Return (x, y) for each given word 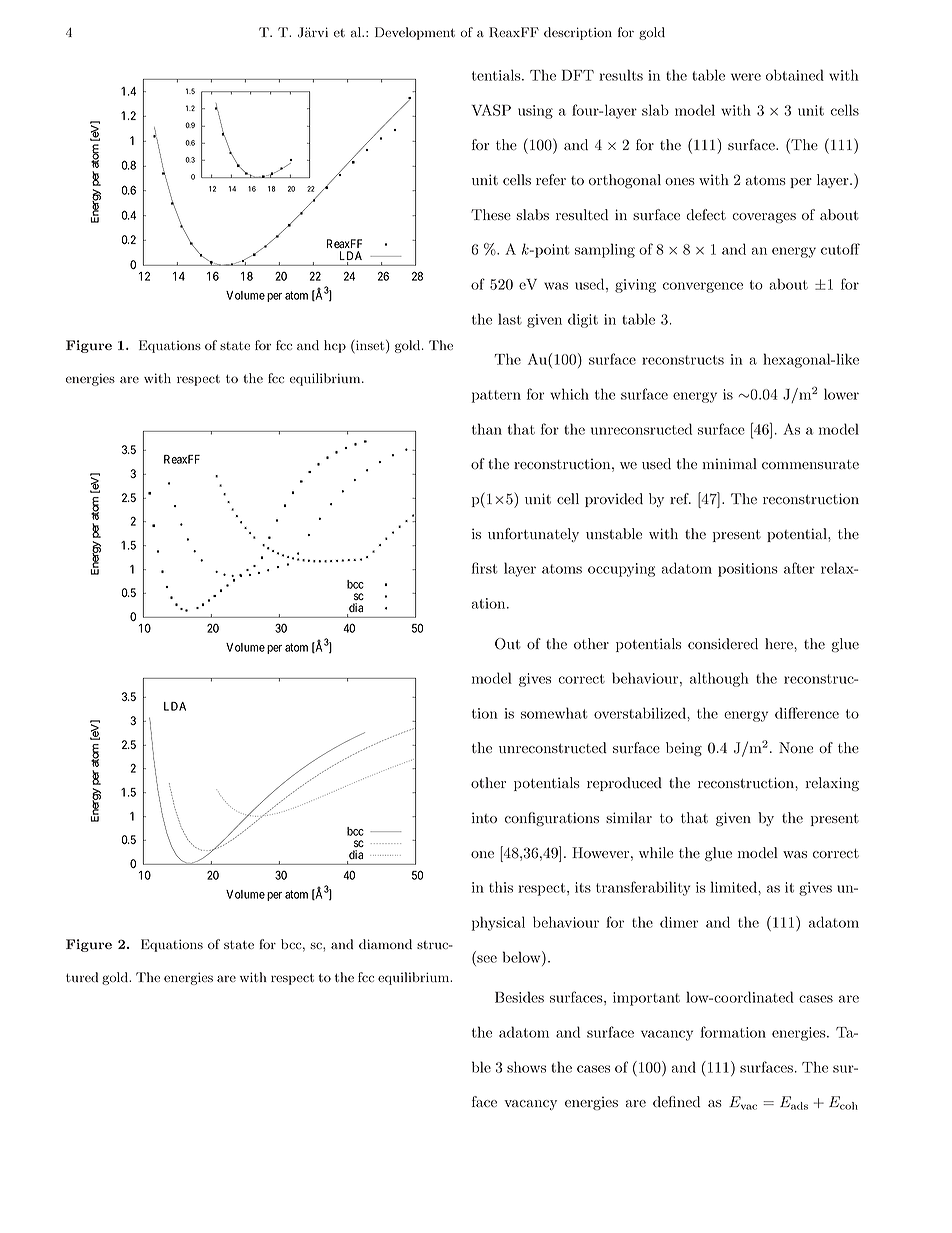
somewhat (554, 713)
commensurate (810, 464)
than (487, 429)
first (484, 568)
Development (415, 33)
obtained (795, 75)
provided (614, 500)
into (484, 817)
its (583, 887)
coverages (764, 218)
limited (735, 887)
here (780, 643)
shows (526, 1067)
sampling (605, 250)
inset (370, 346)
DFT (578, 75)
